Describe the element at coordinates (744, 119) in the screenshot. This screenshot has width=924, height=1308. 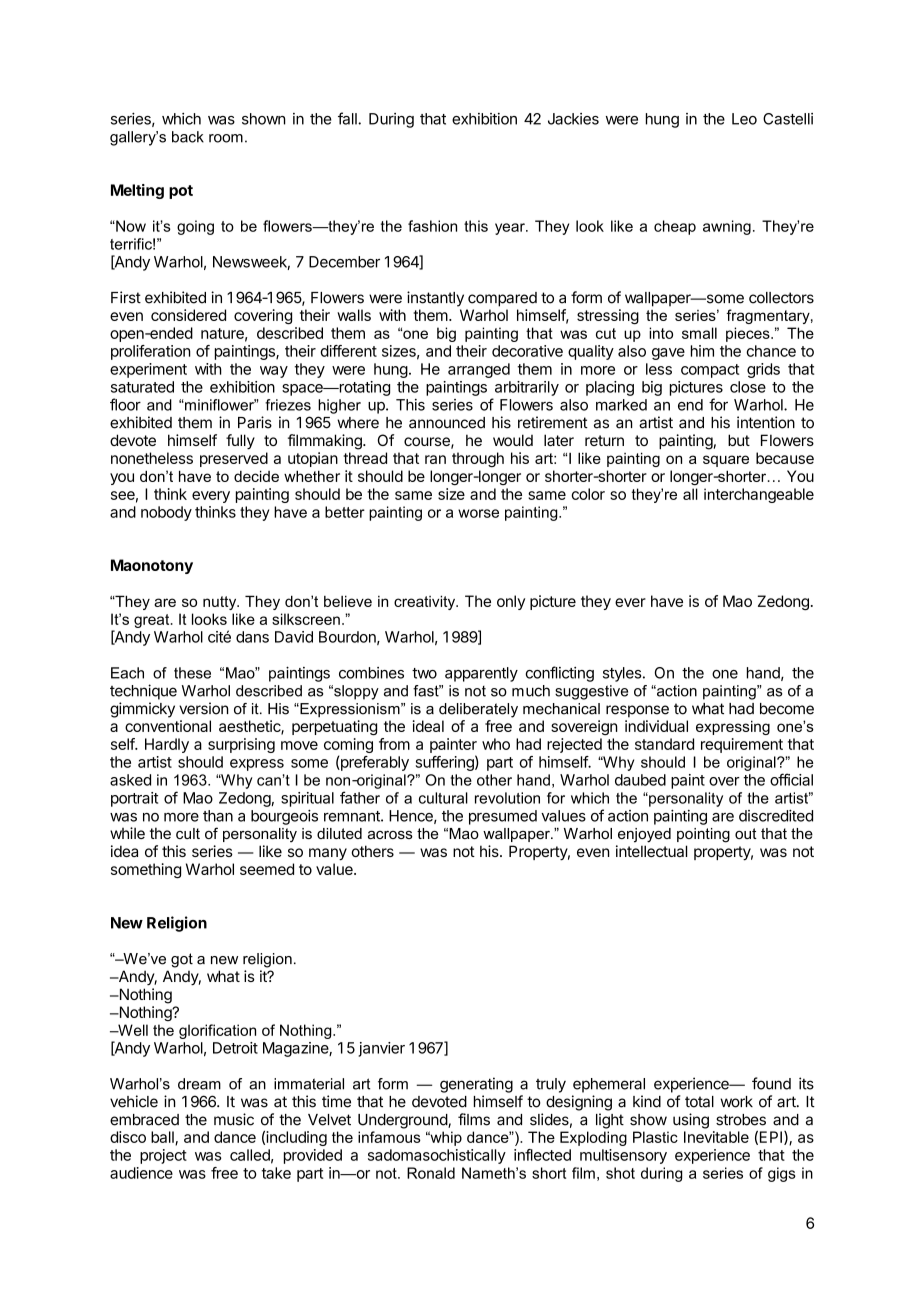
I see `Leo` at that location.
